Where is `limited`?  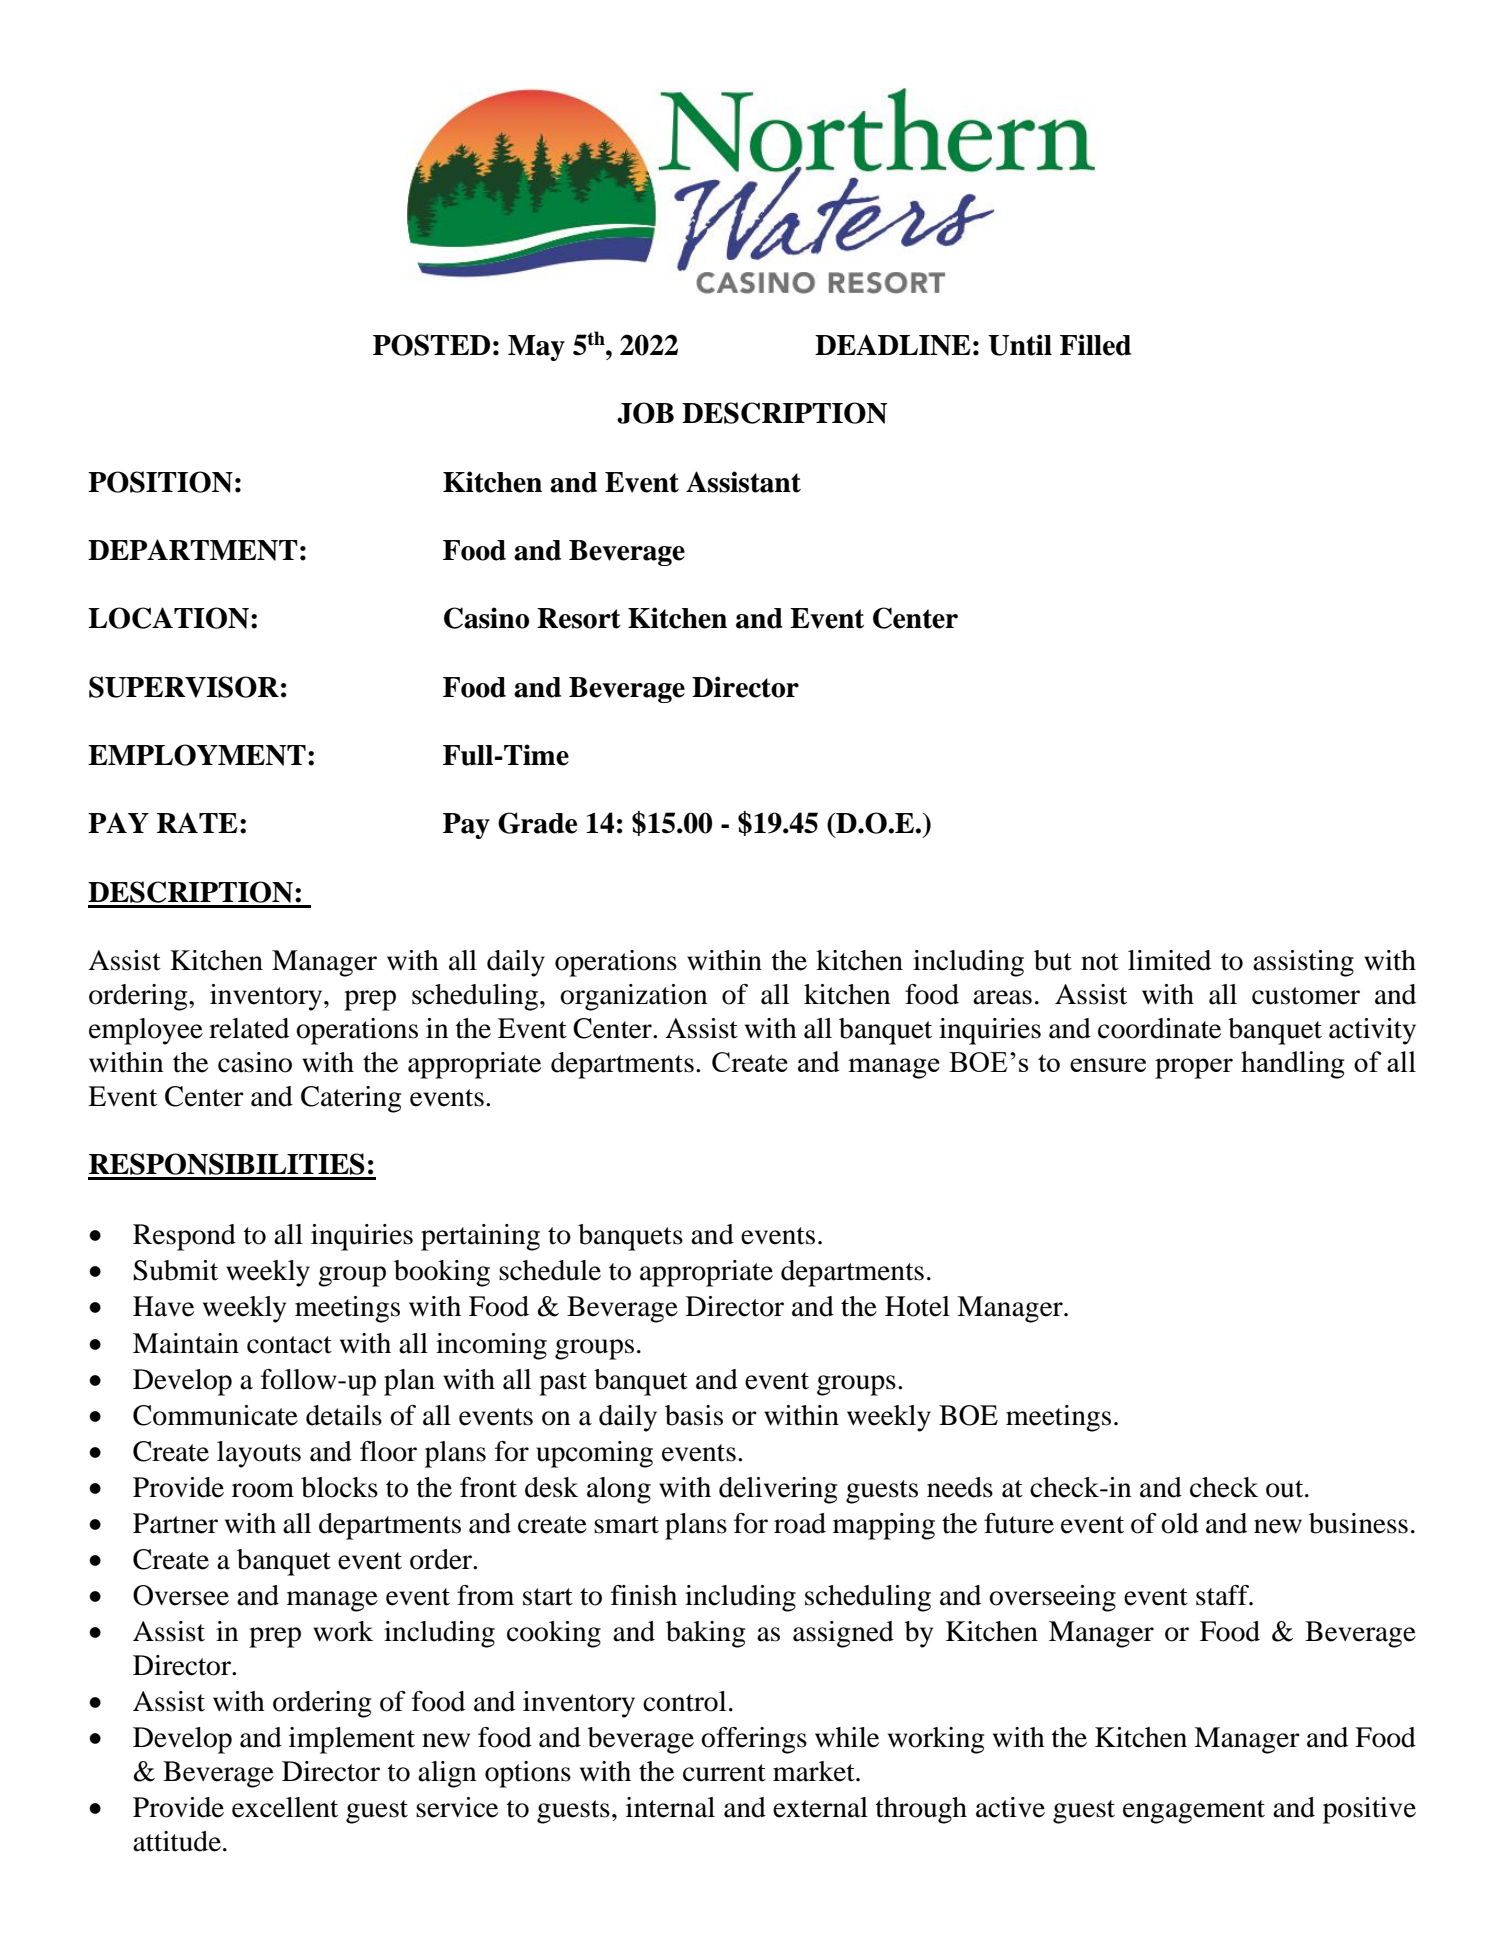
limited is located at coordinates (1169, 960).
